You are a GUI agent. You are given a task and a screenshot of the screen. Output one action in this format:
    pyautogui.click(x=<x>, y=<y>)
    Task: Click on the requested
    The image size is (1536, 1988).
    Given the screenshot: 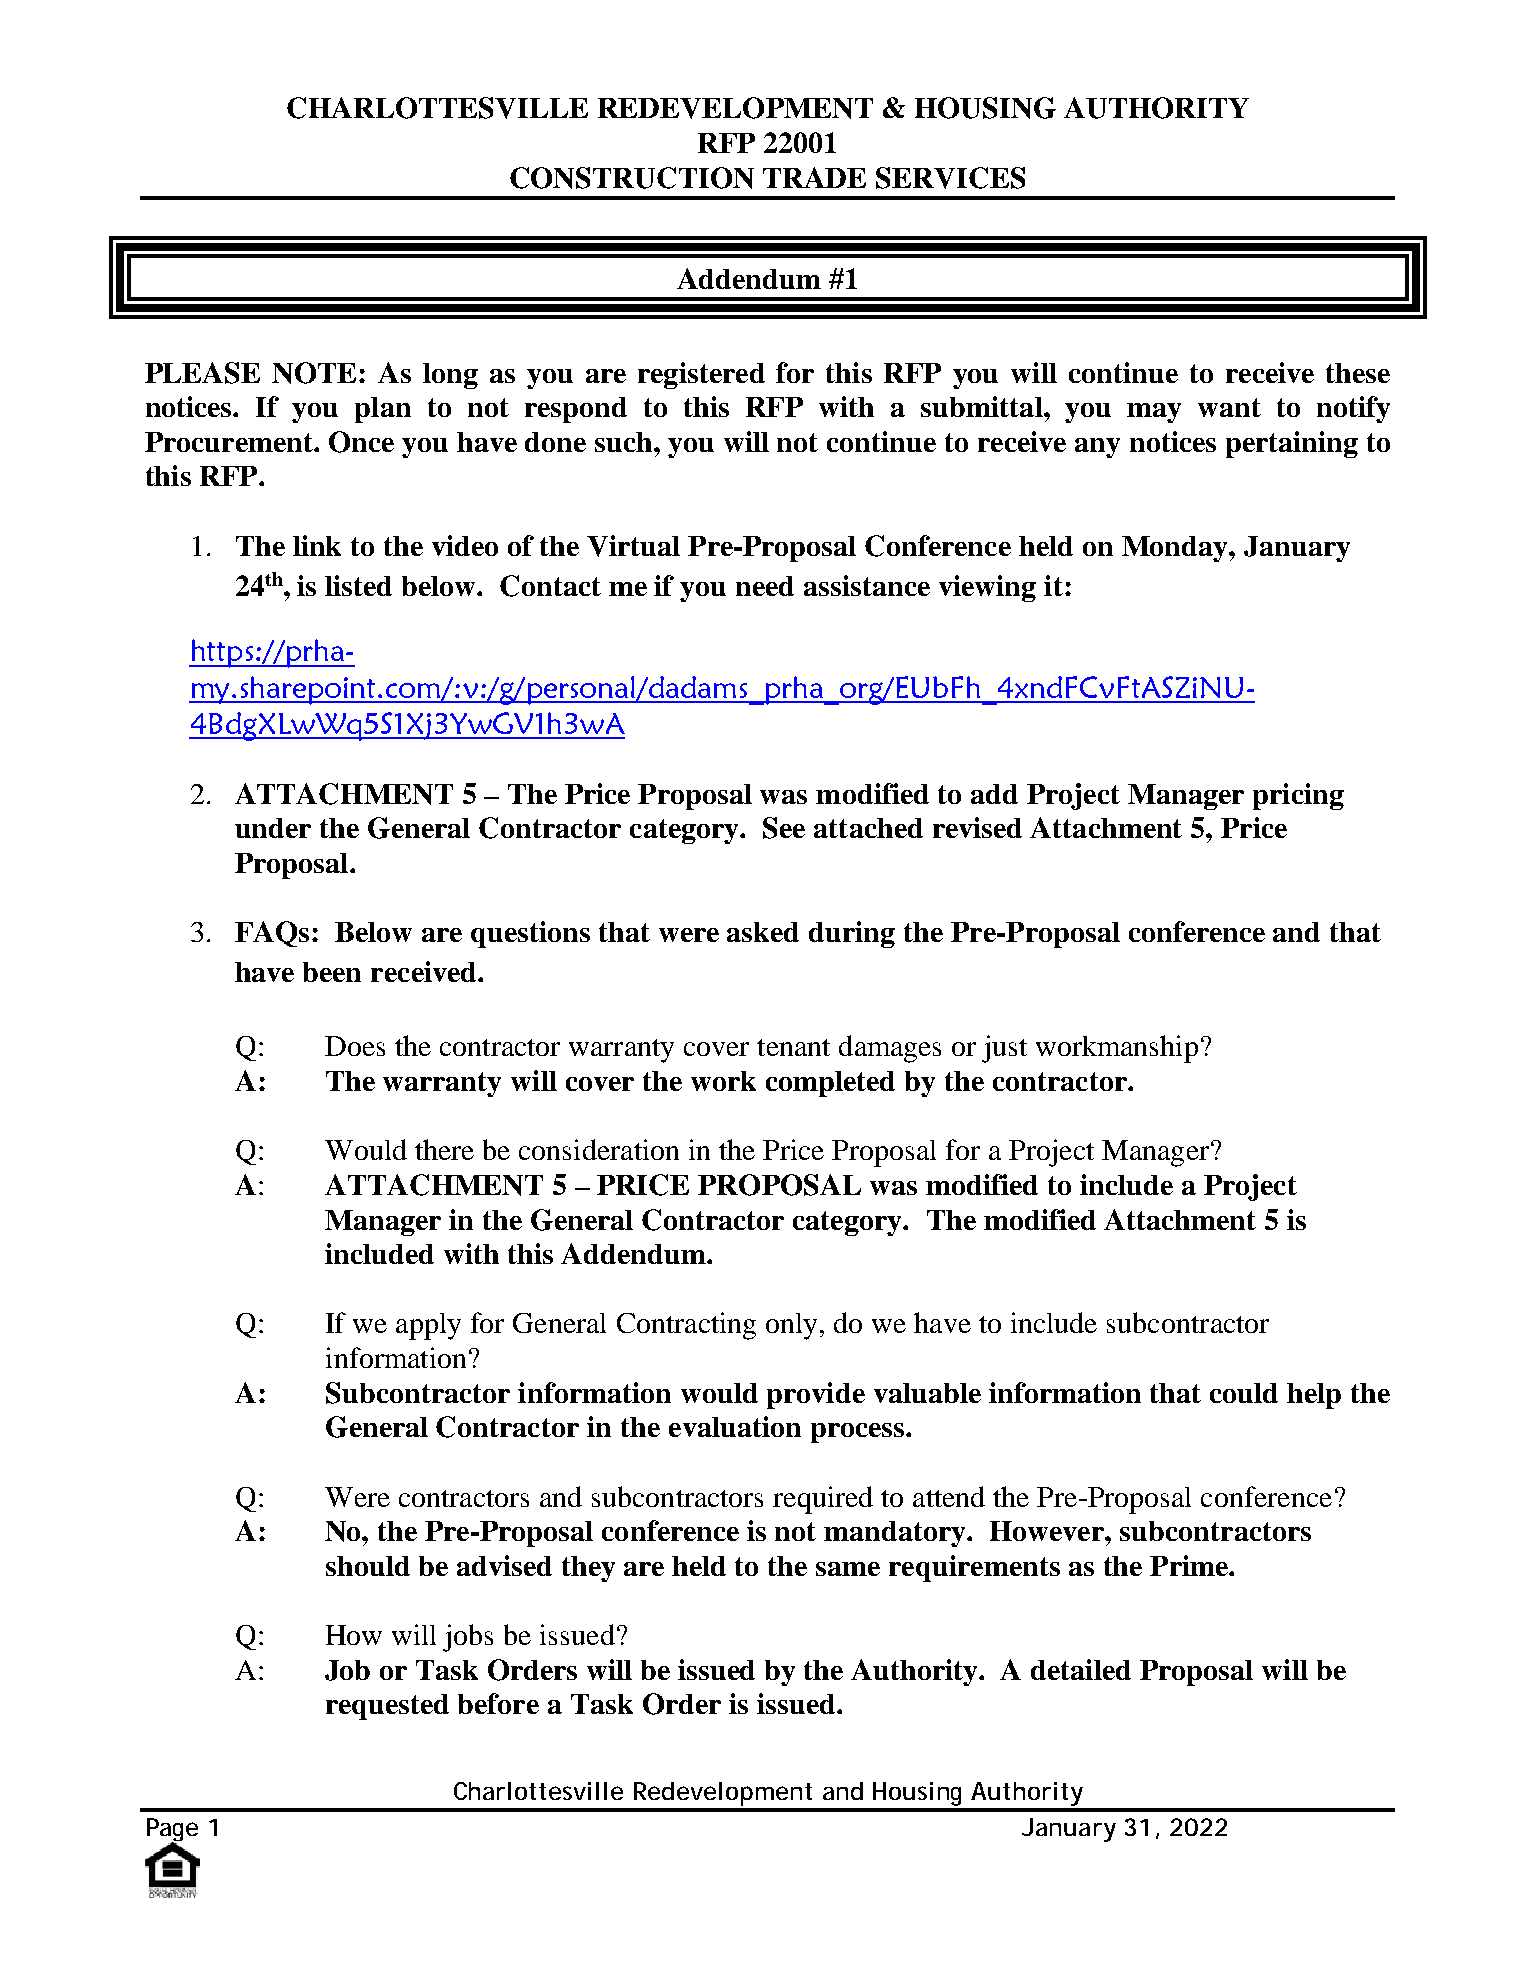 What is the action you would take?
    pyautogui.click(x=387, y=1707)
